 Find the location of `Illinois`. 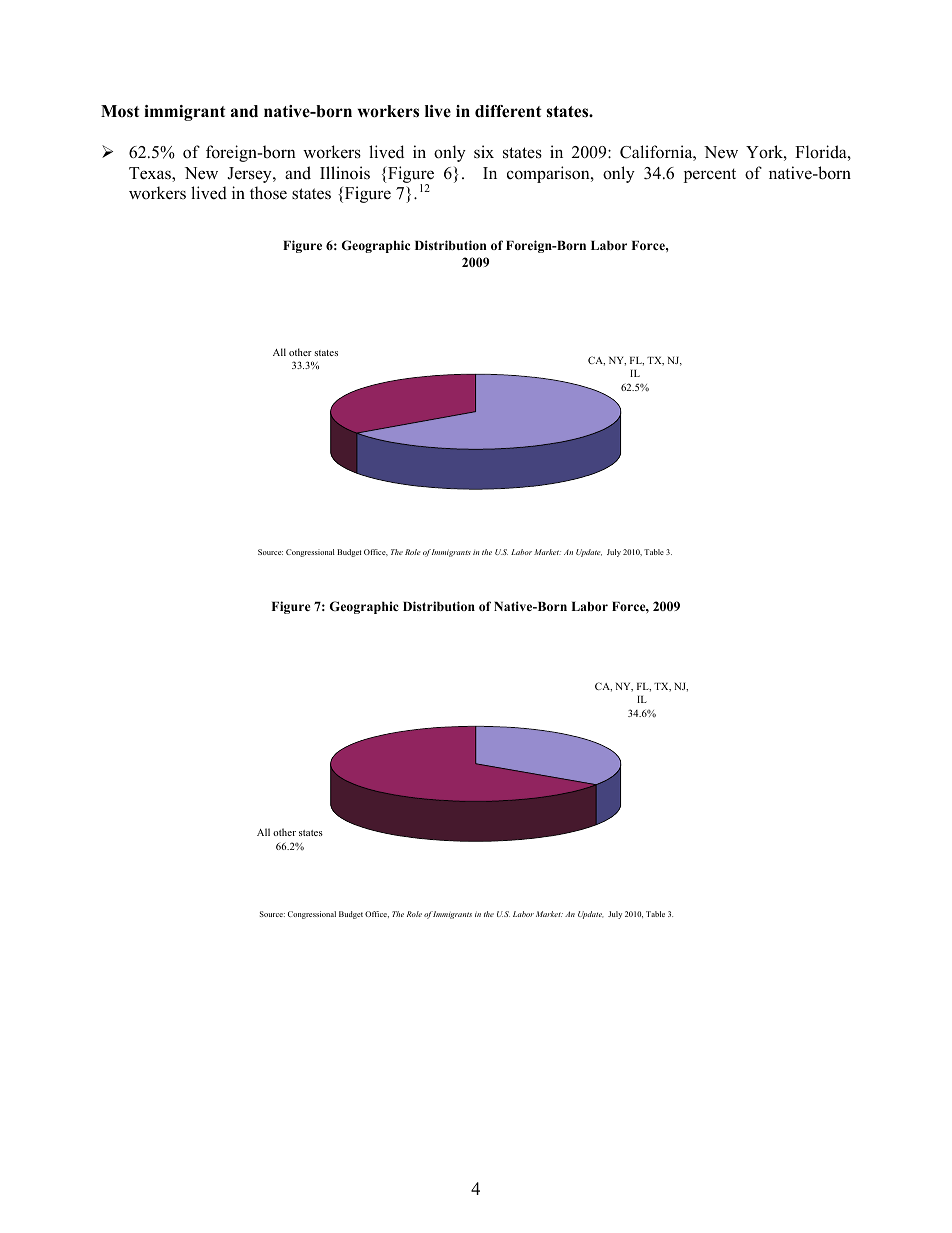

Illinois is located at coordinates (345, 173).
